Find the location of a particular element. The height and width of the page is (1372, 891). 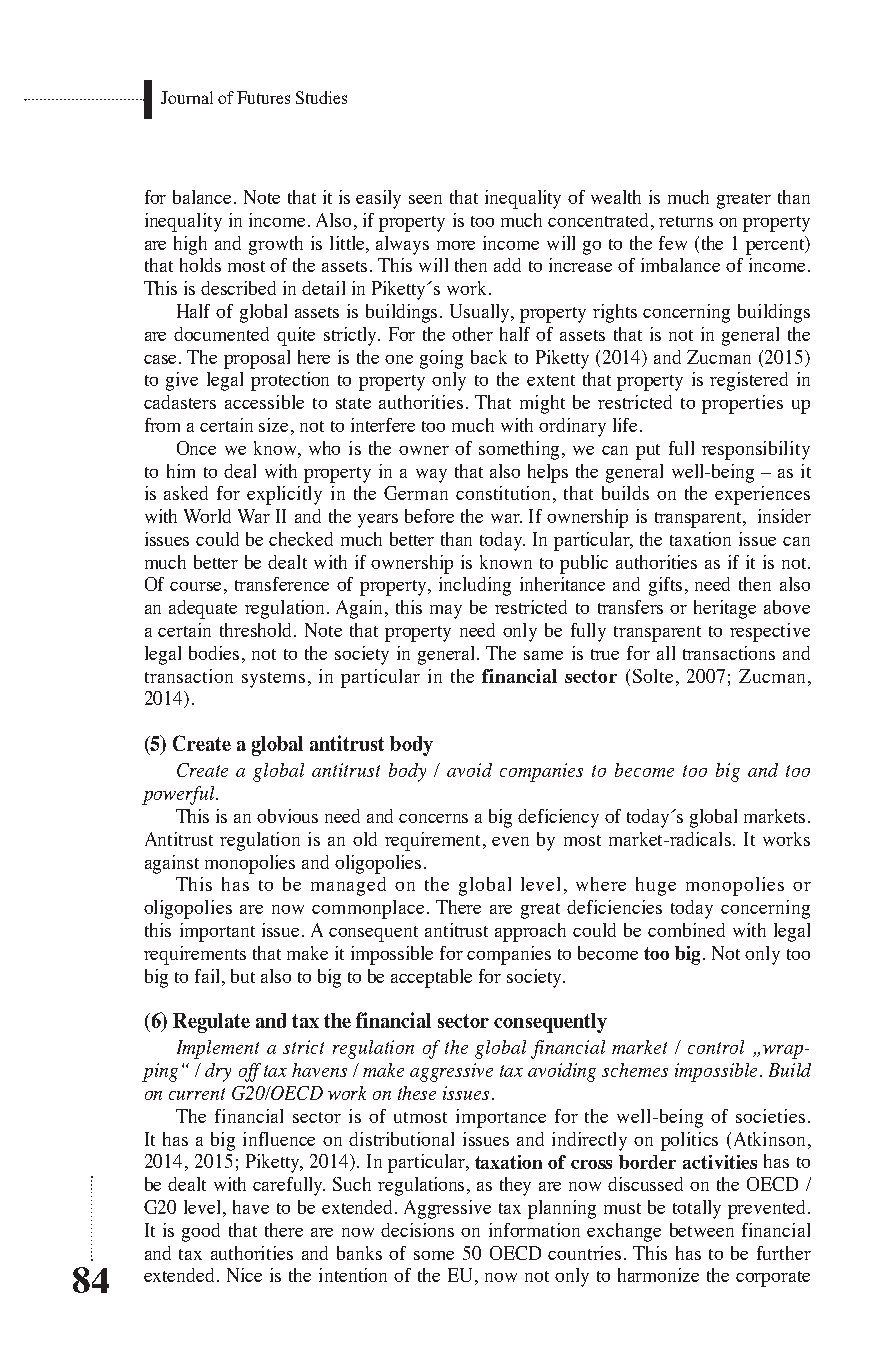

Futures is located at coordinates (263, 97).
